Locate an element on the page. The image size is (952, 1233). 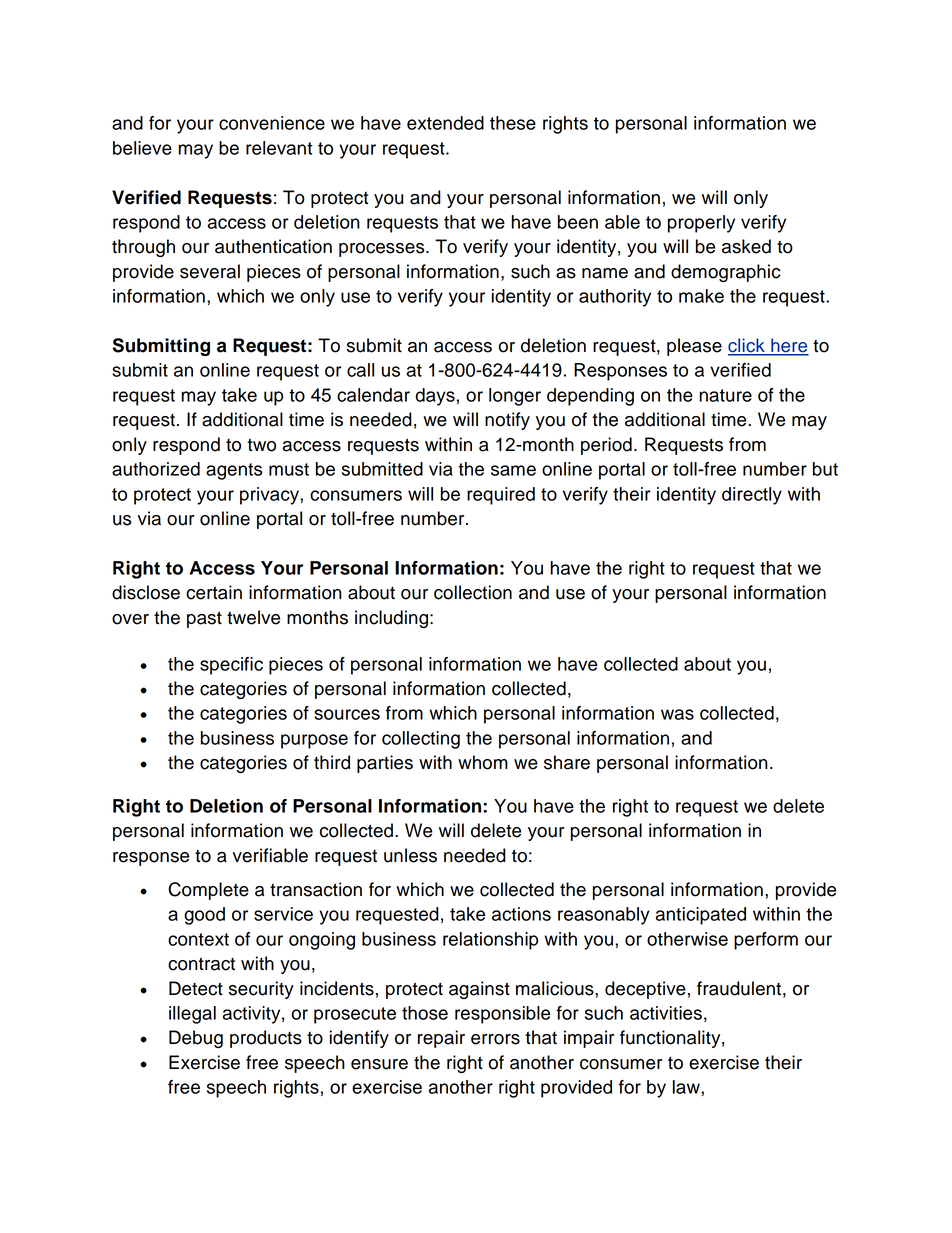
two is located at coordinates (261, 445).
